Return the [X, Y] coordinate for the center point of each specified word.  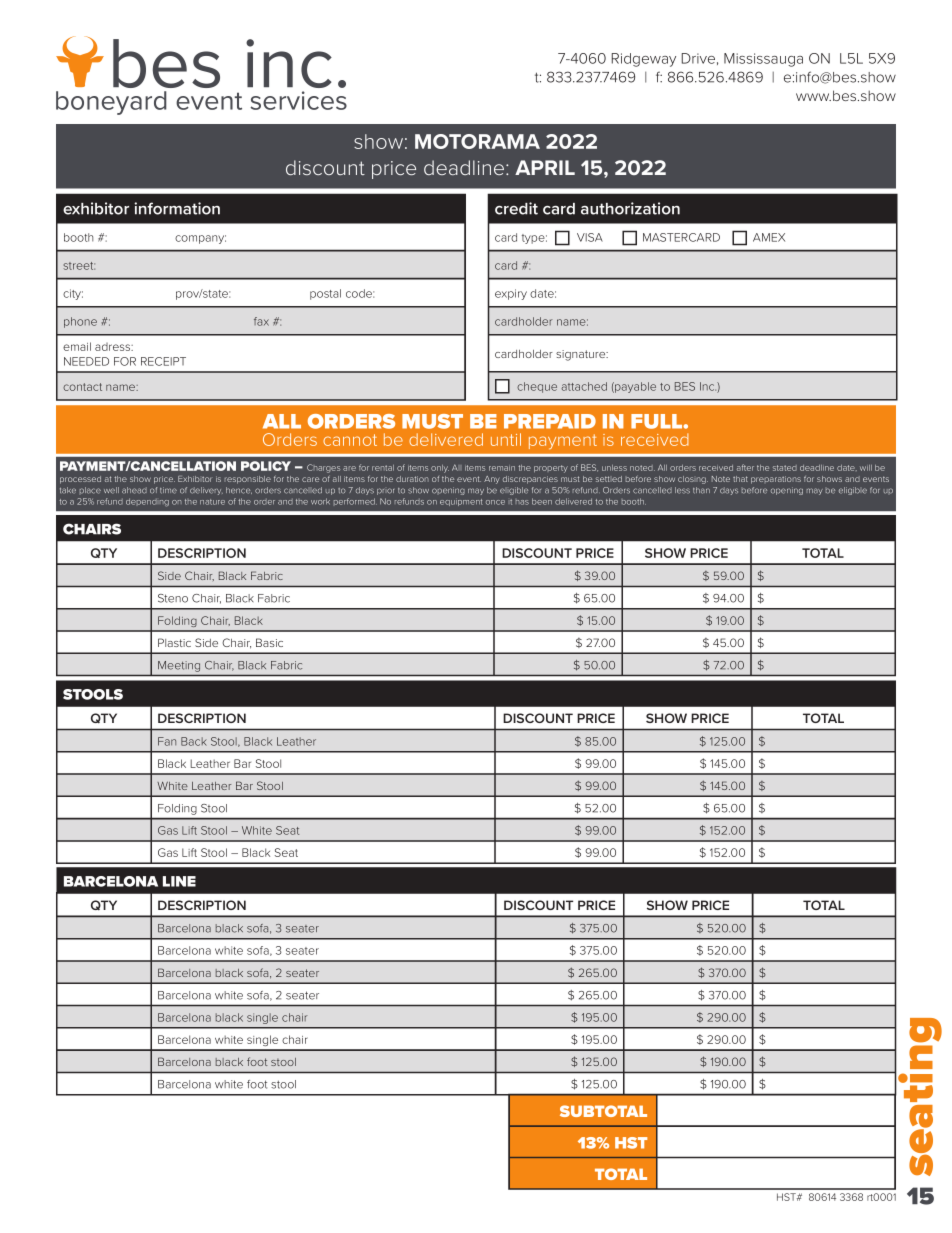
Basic [269, 642]
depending [147, 502]
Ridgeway [644, 60]
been [542, 501]
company [200, 239]
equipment [461, 502]
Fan [167, 741]
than [701, 490]
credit [516, 208]
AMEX [769, 237]
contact [82, 387]
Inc [708, 386]
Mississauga [763, 60]
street [79, 266]
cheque [537, 387]
